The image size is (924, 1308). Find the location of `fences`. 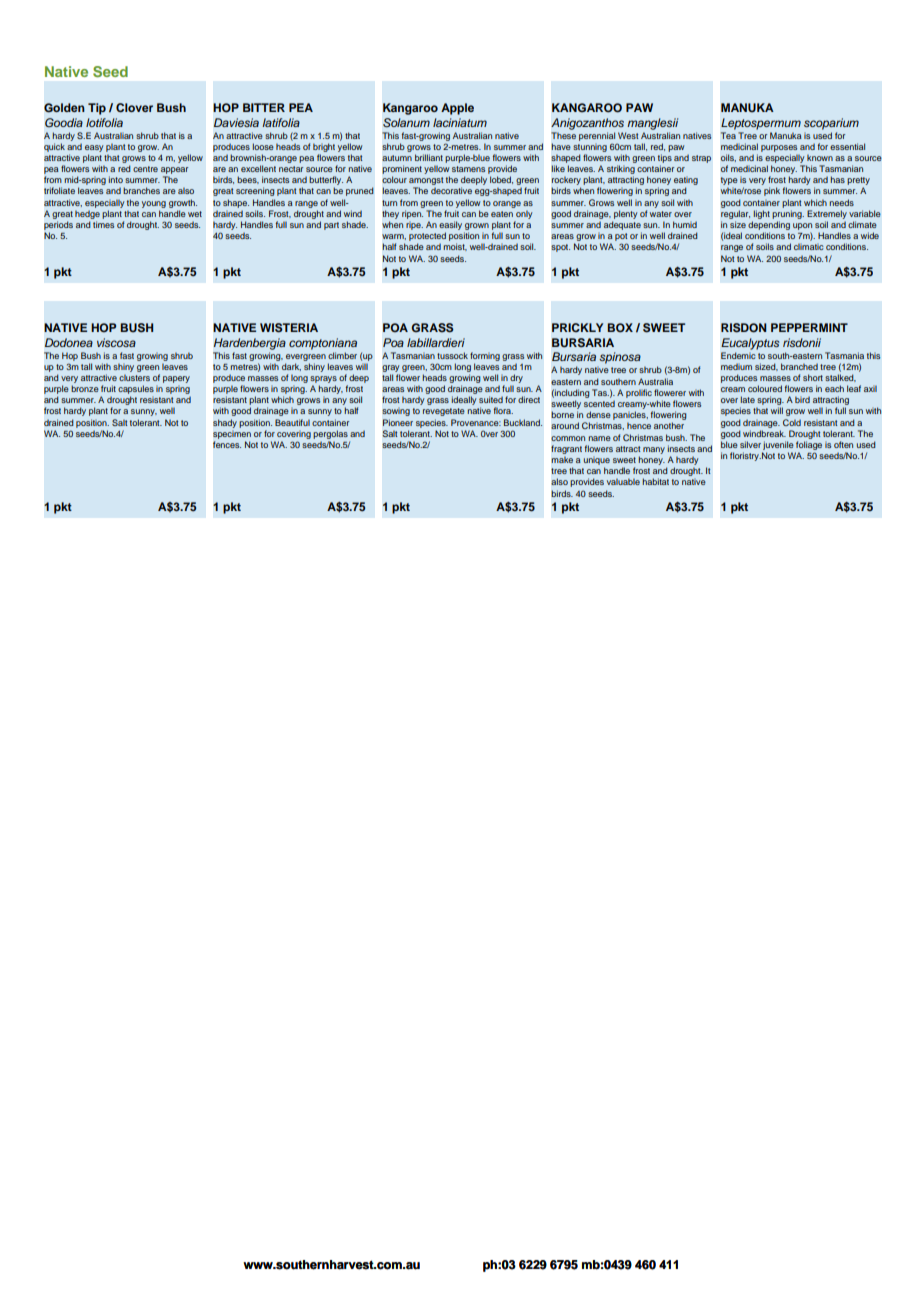

fences is located at coordinates (227, 444).
